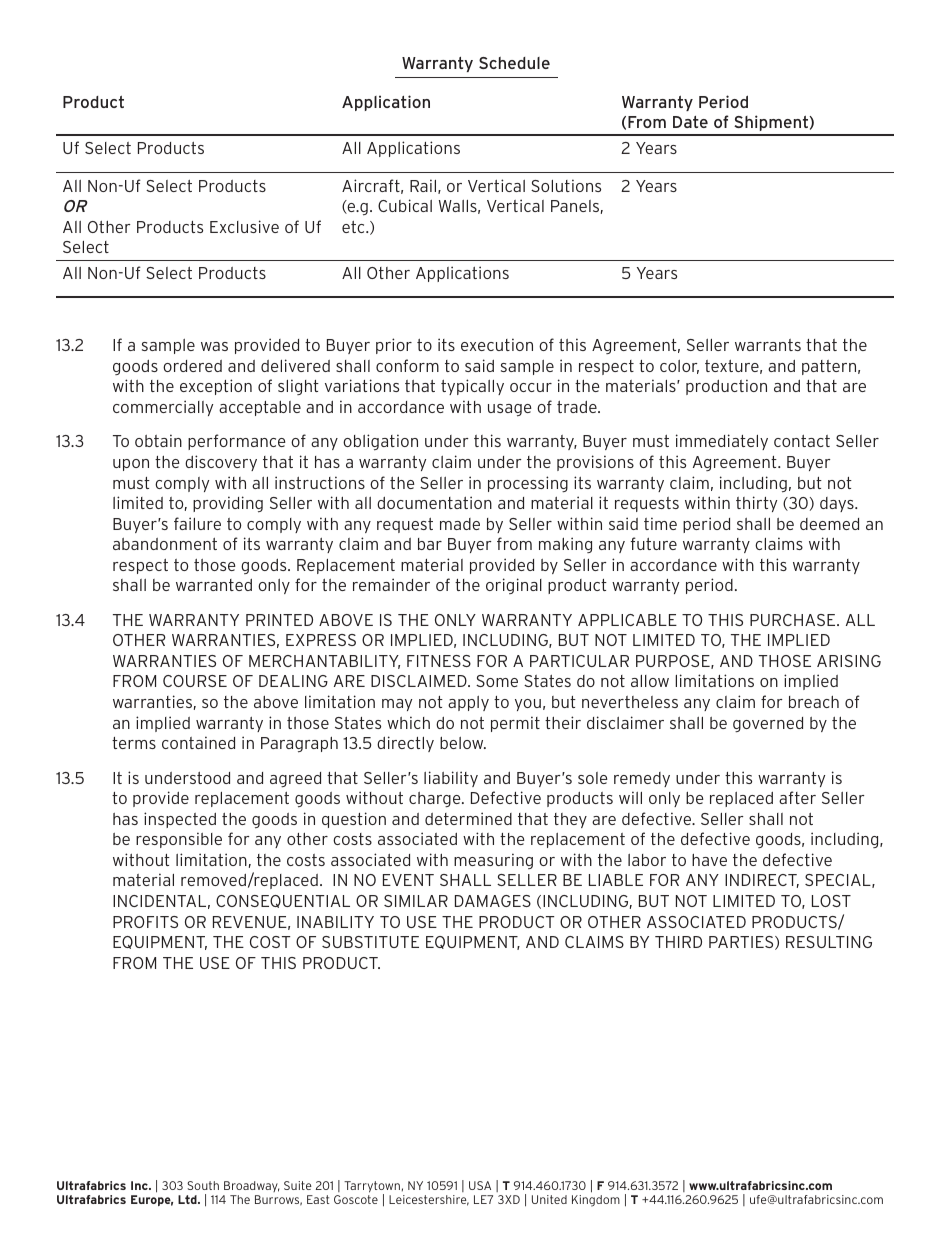  Describe the element at coordinates (468, 818) in the screenshot. I see `determined` at that location.
